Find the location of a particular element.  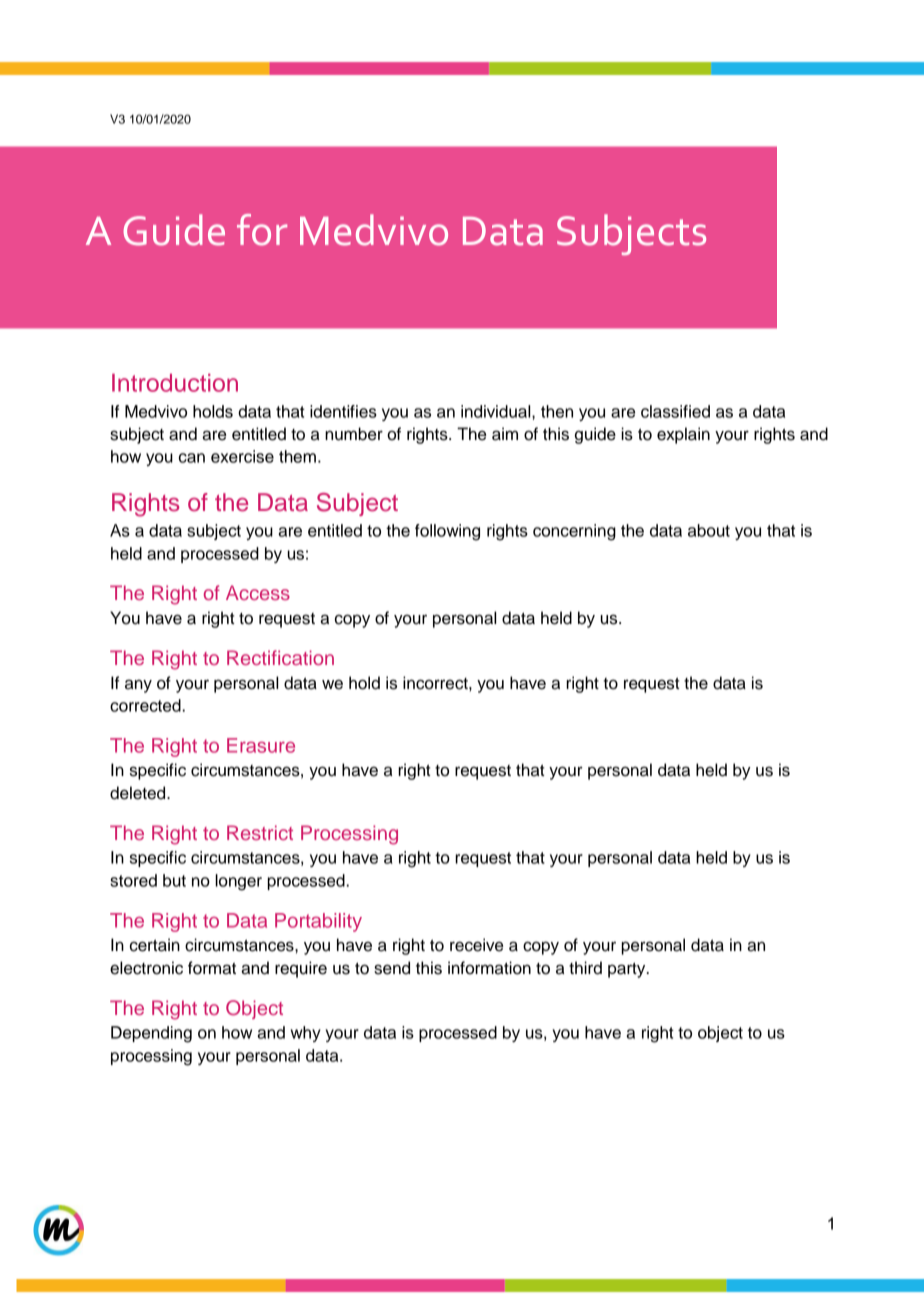

but is located at coordinates (174, 880).
